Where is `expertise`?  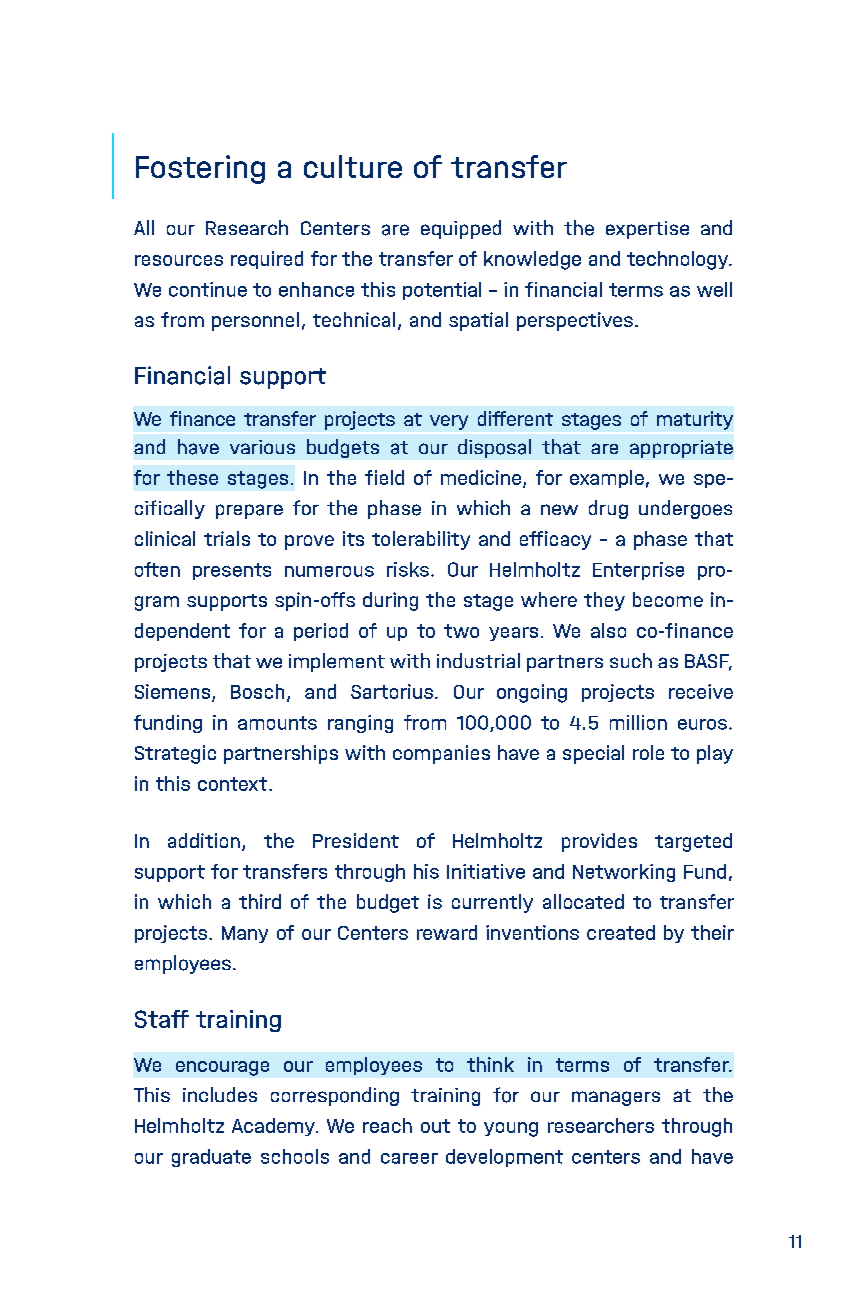
expertise is located at coordinates (647, 230).
